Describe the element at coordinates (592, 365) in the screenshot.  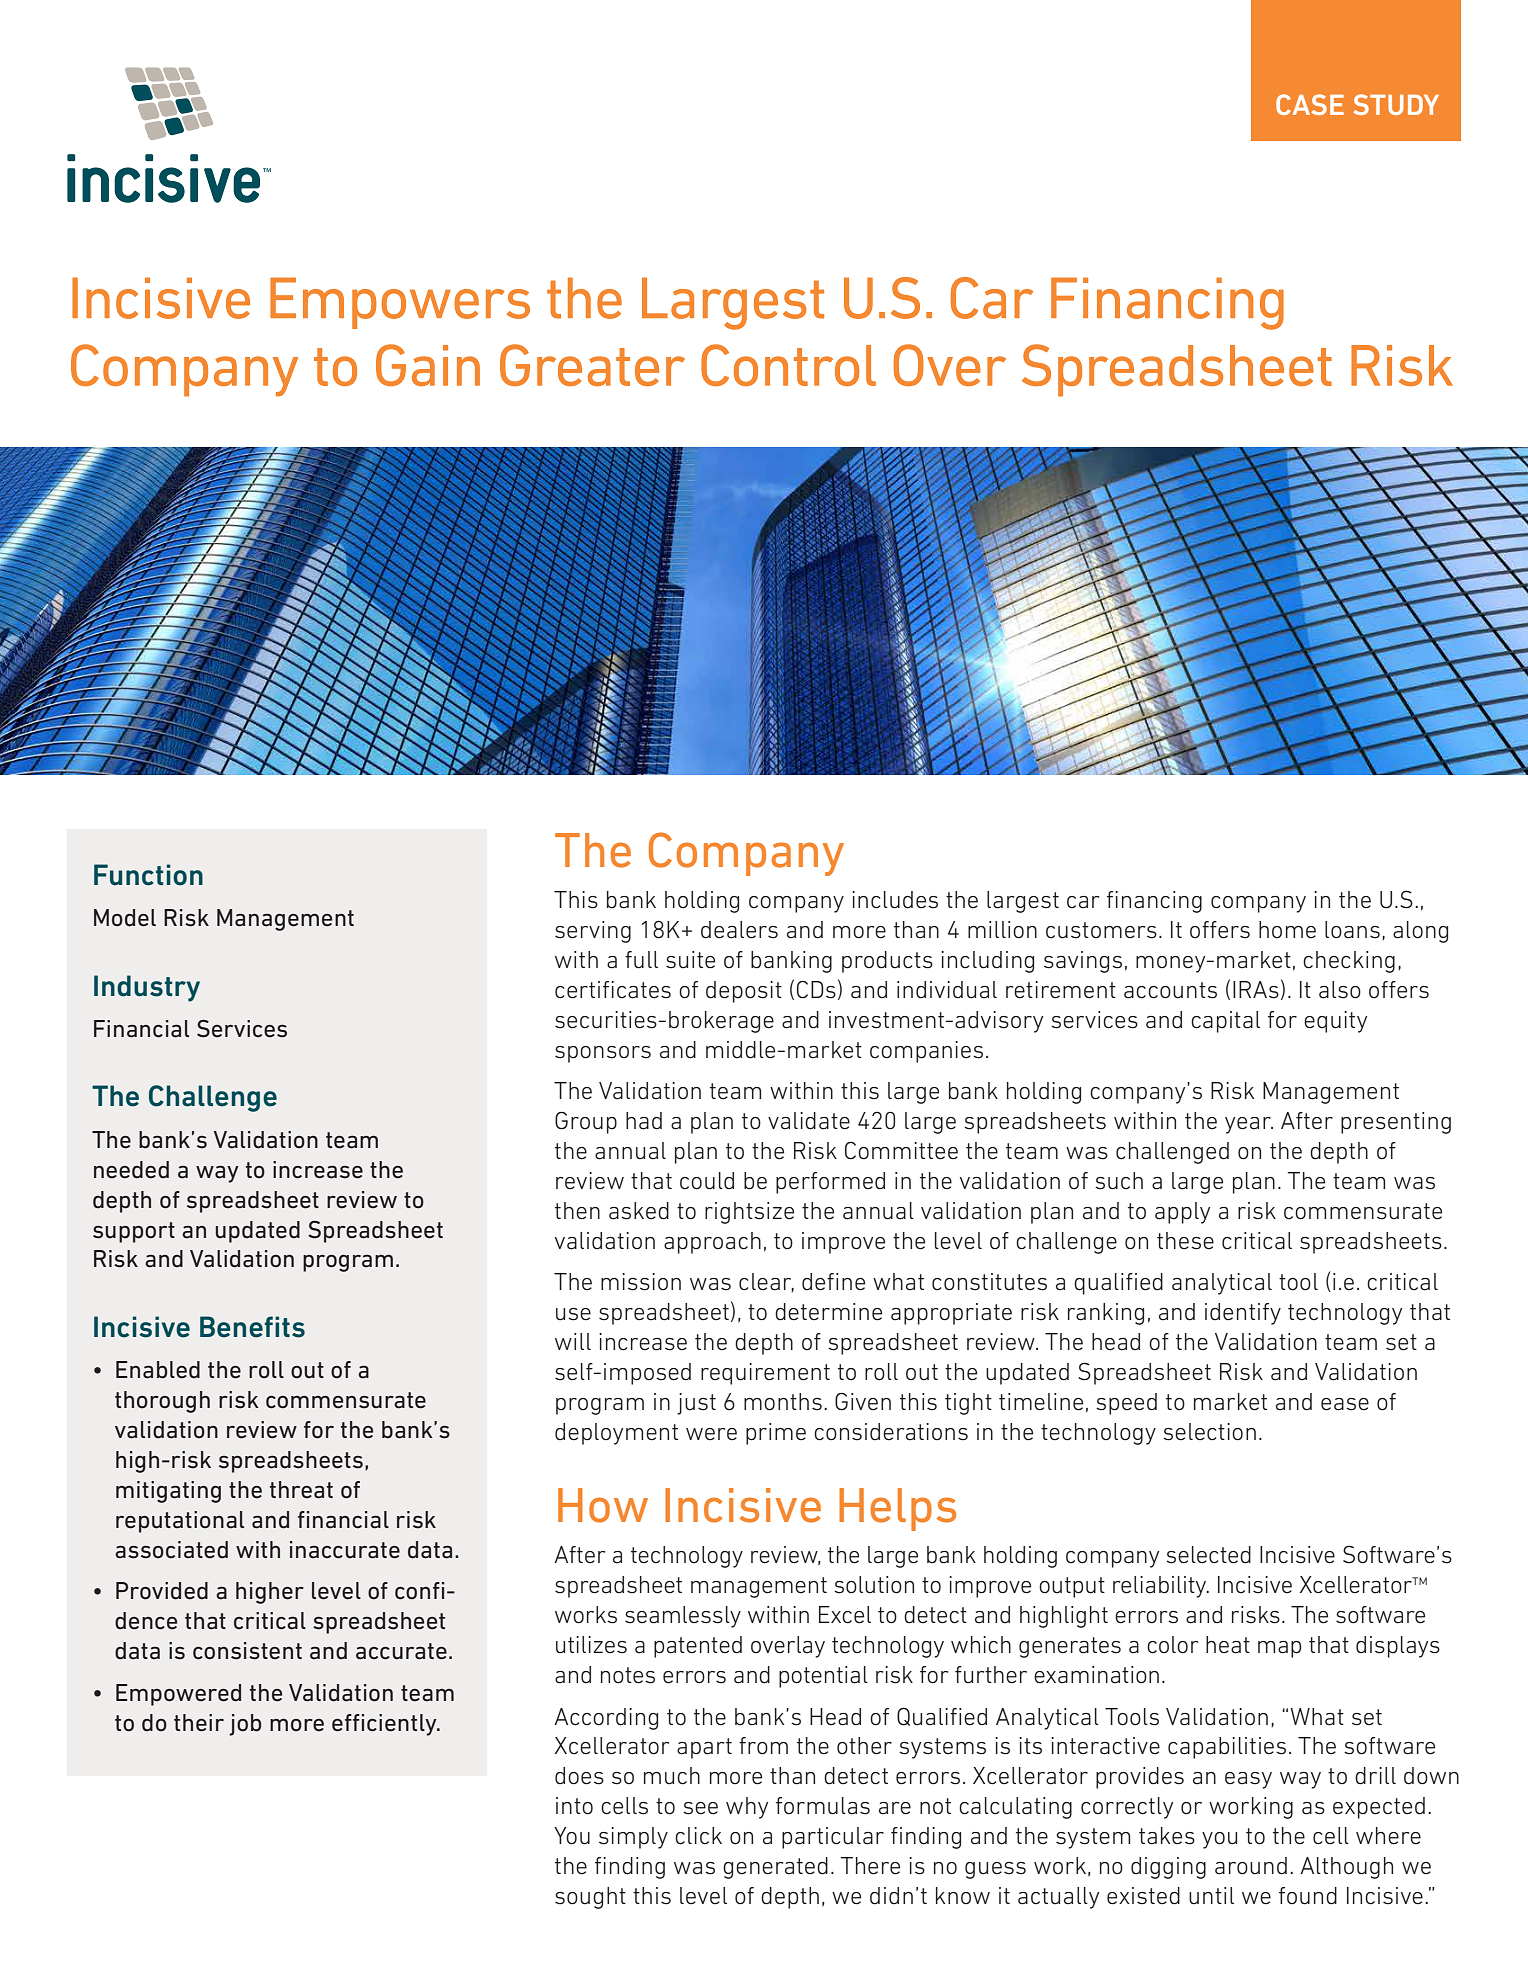
I see `Greater` at that location.
